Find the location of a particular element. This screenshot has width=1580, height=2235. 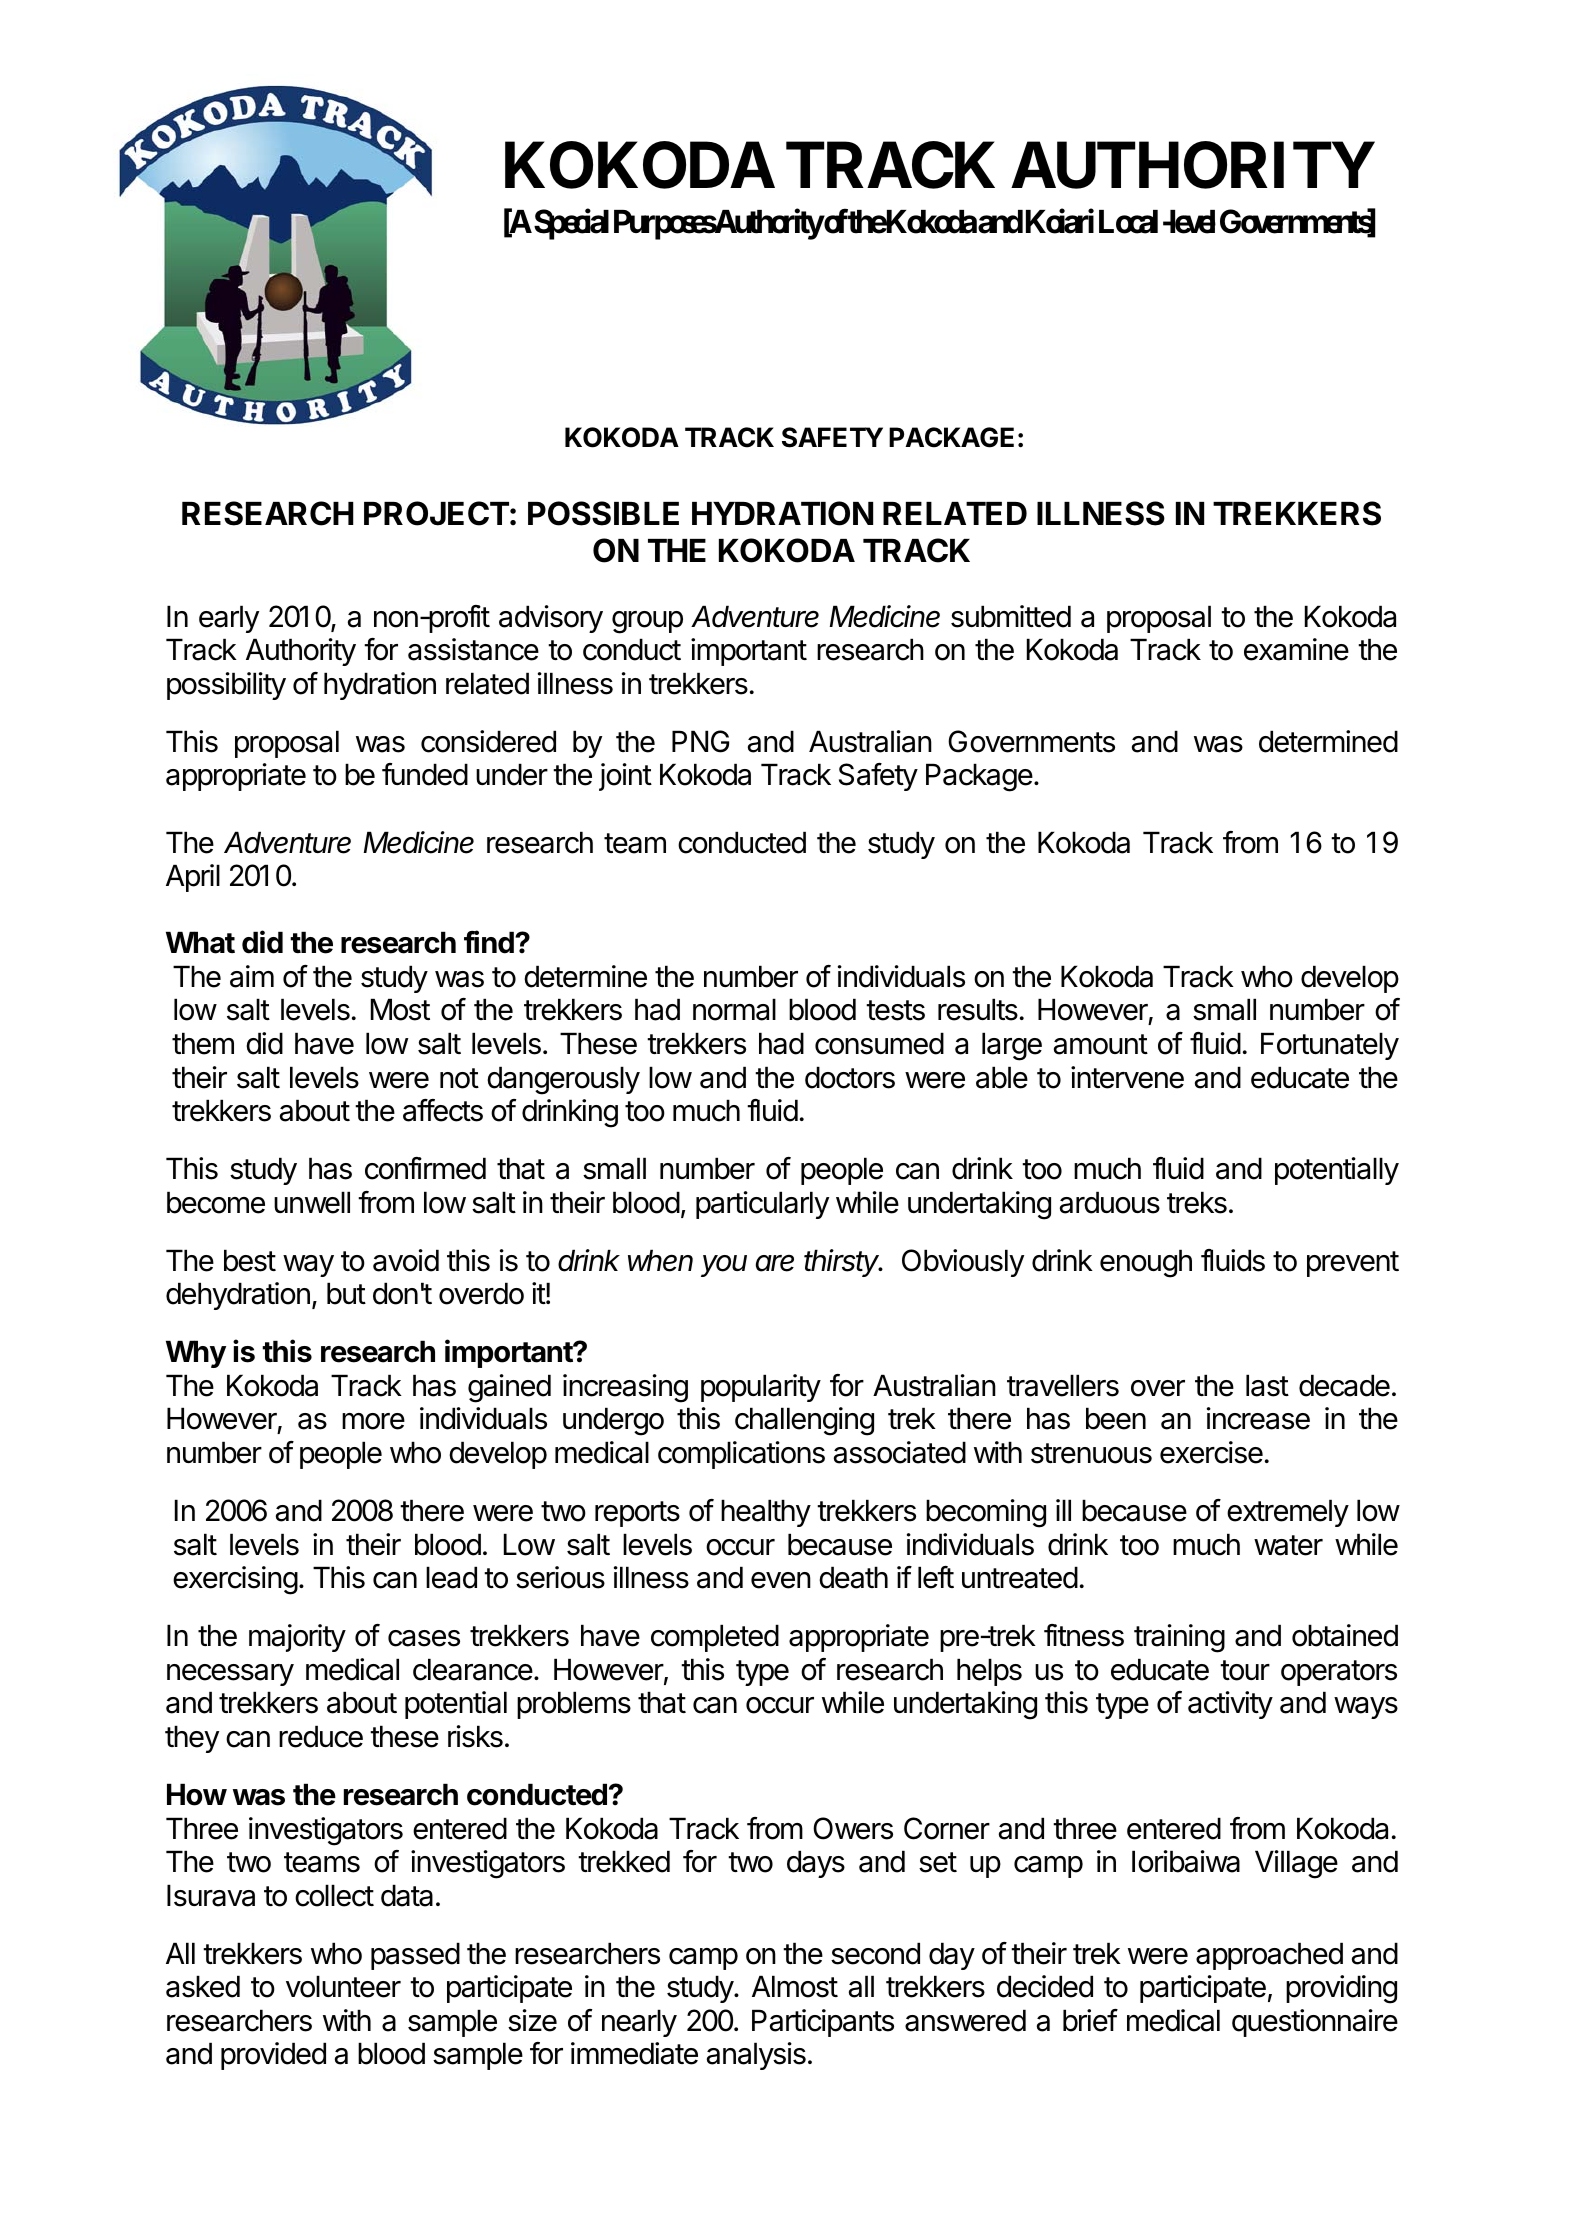

particularly is located at coordinates (762, 1205).
